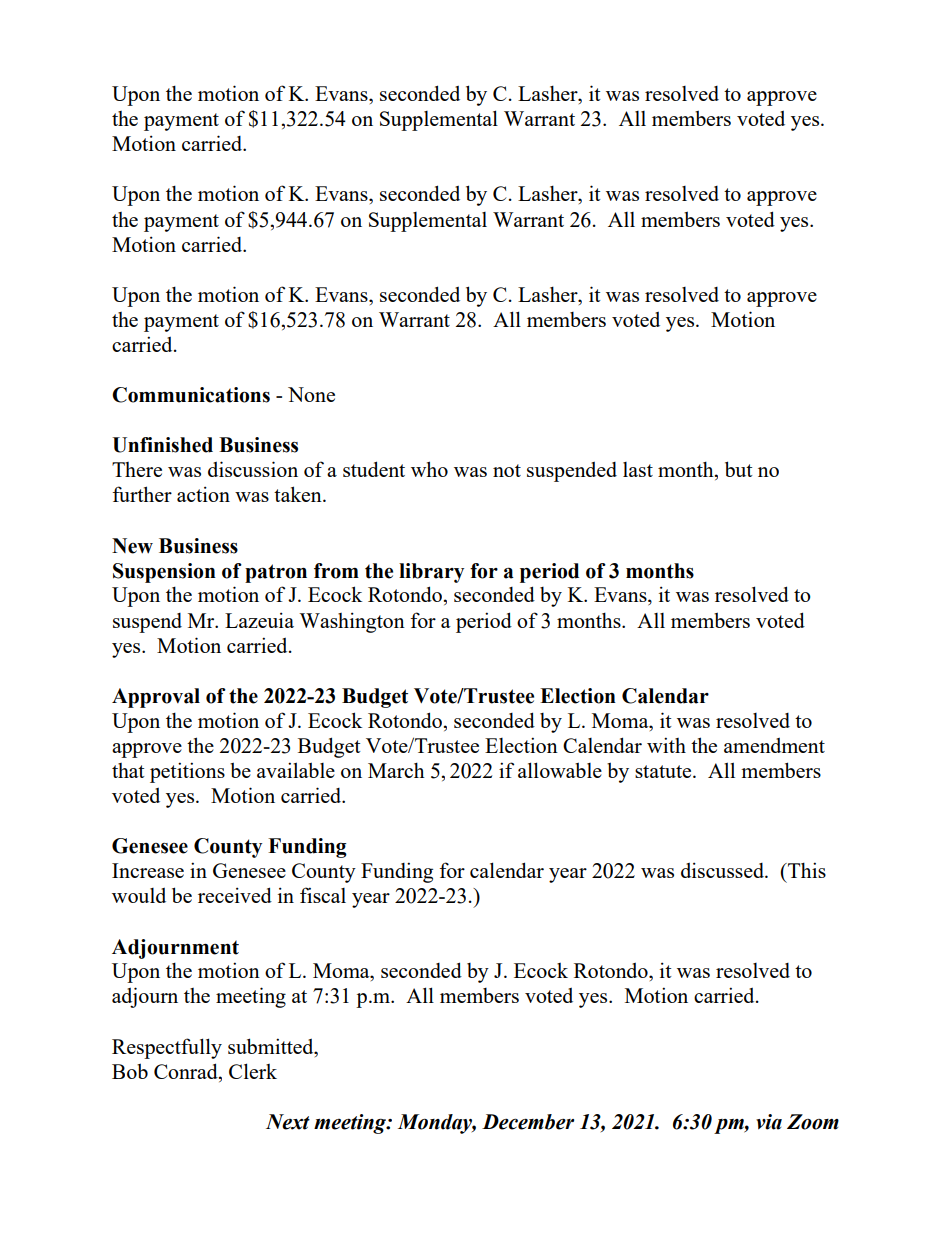 This document has height=1233, width=952. Describe the element at coordinates (528, 1122) in the document. I see `December` at that location.
